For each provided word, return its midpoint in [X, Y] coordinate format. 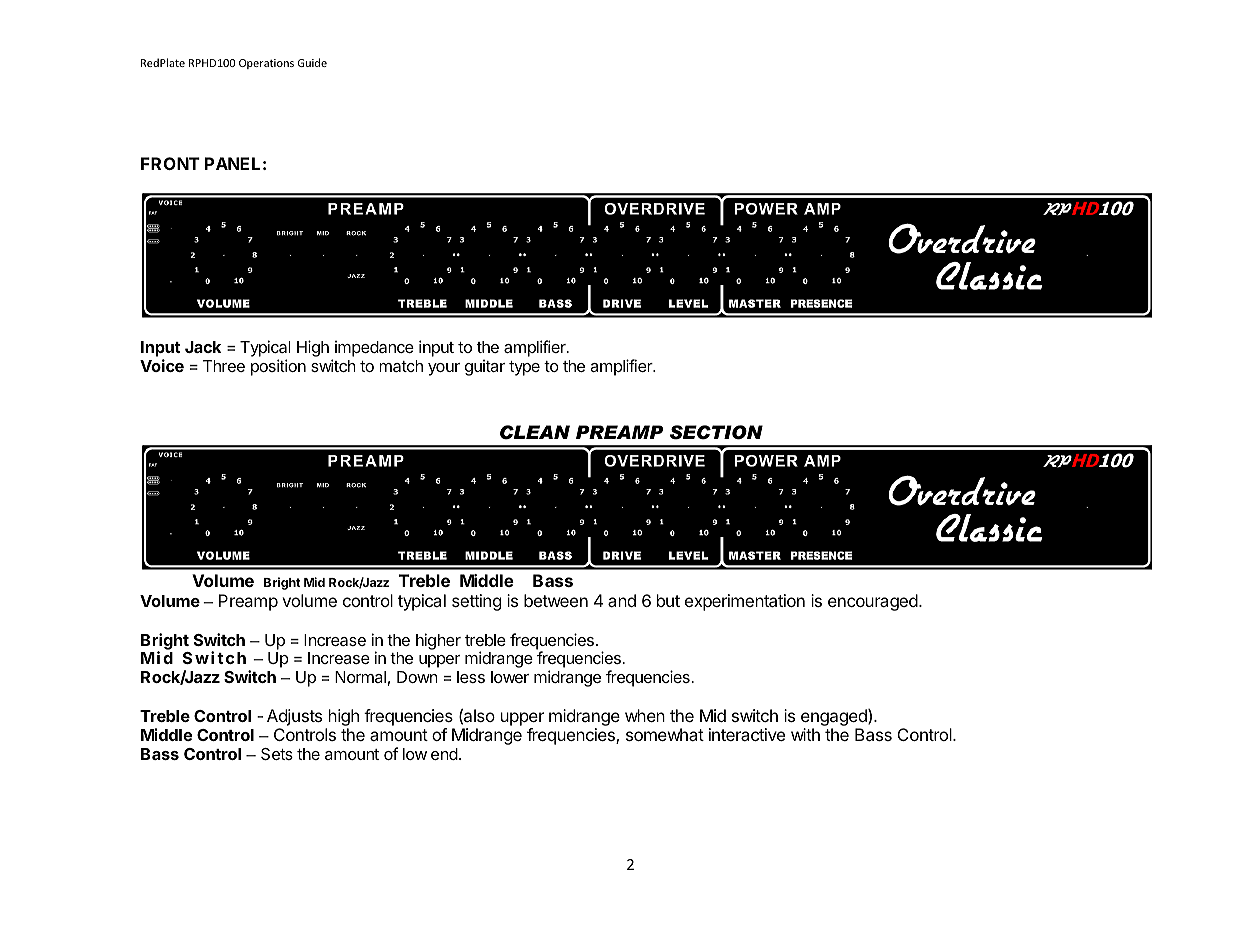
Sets [277, 754]
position [278, 367]
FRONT [170, 163]
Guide [312, 62]
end [444, 754]
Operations [266, 64]
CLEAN [535, 432]
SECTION [716, 432]
